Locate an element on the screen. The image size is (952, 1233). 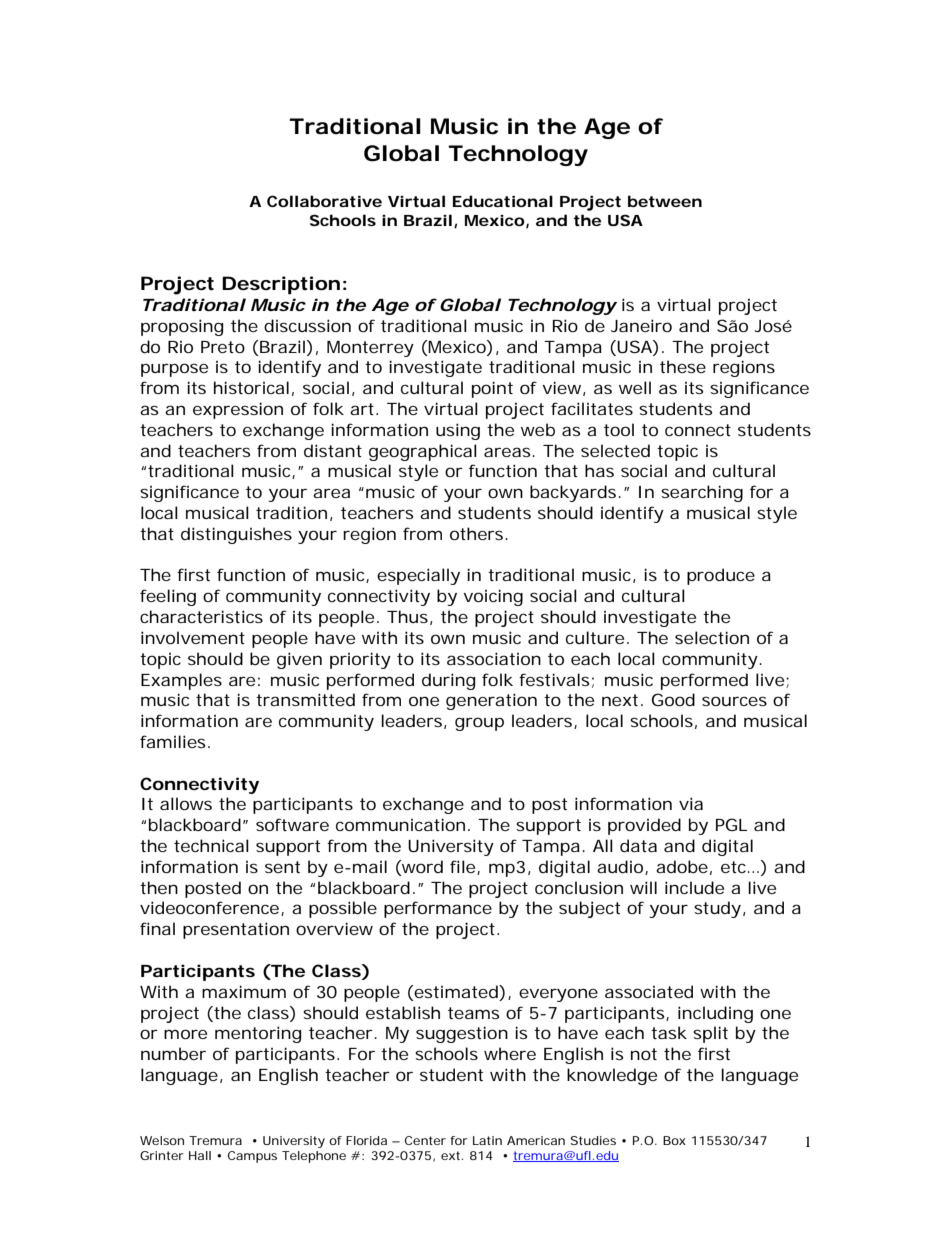
well is located at coordinates (635, 387).
